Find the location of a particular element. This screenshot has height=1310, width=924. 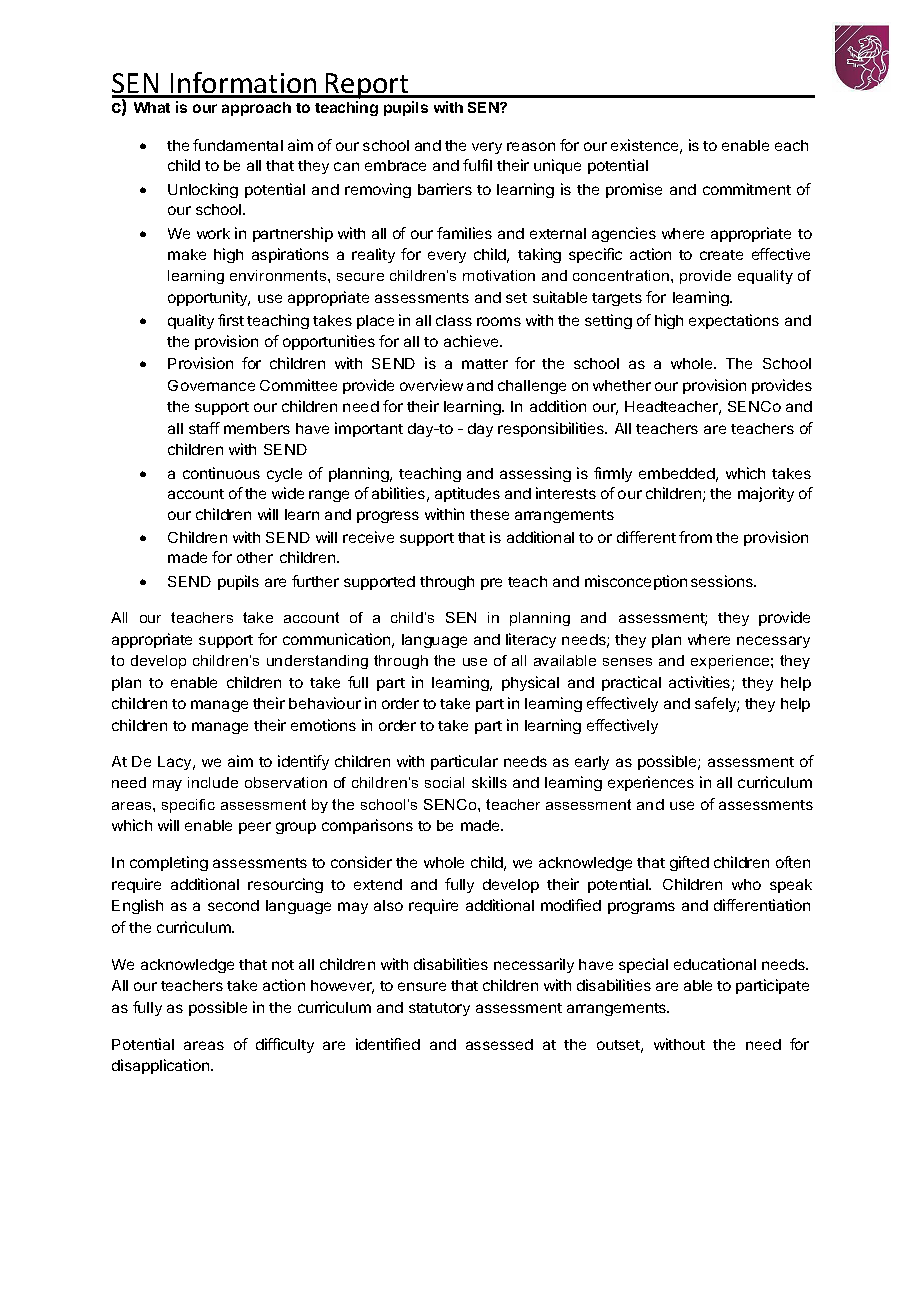

approach is located at coordinates (256, 109).
